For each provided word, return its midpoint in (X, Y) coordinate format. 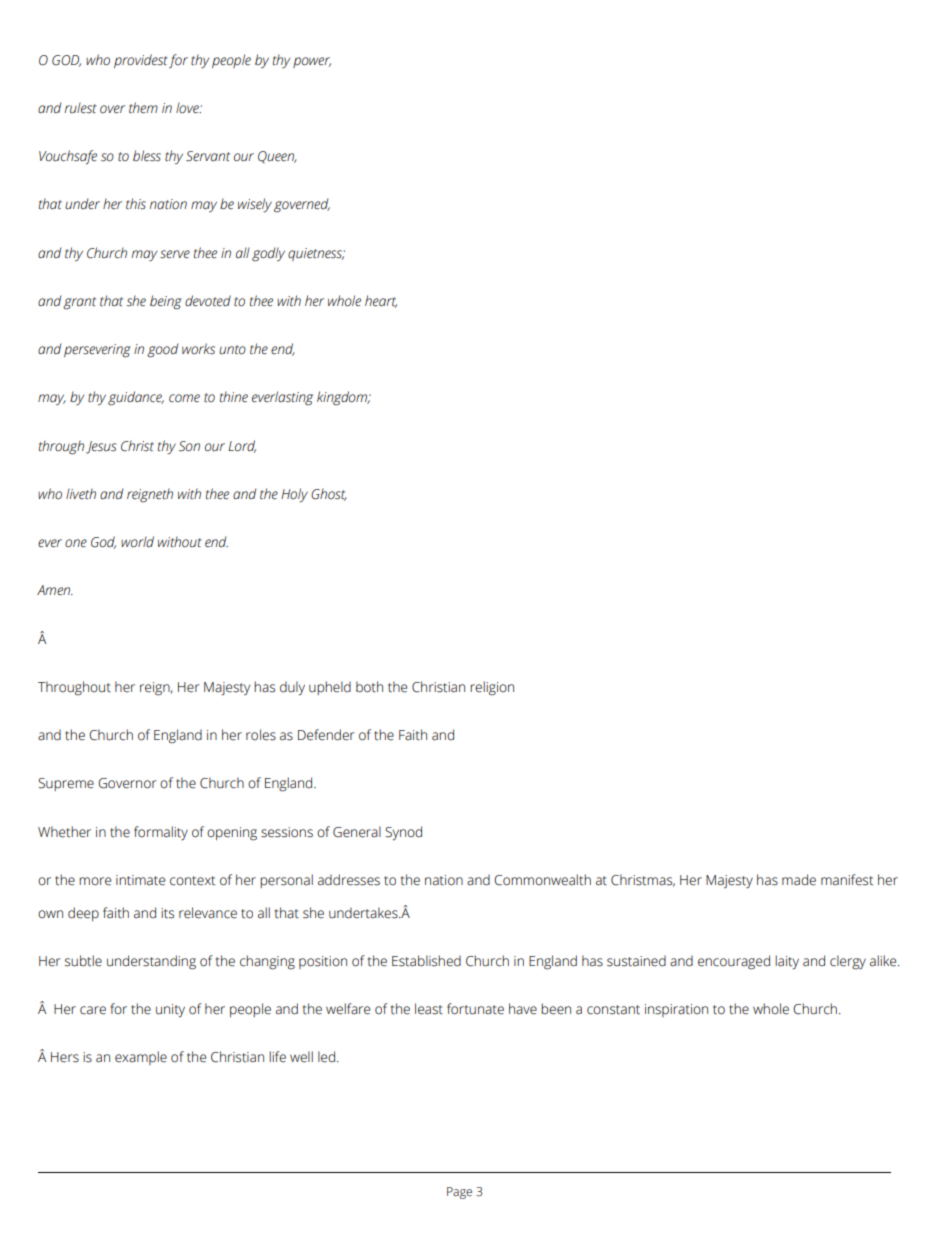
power (312, 62)
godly (268, 254)
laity (787, 962)
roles (261, 735)
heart (381, 301)
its (167, 913)
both (369, 687)
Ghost (329, 494)
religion (492, 688)
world (137, 542)
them (143, 108)
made (799, 880)
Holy (294, 495)
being (166, 302)
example (141, 1058)
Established (426, 961)
